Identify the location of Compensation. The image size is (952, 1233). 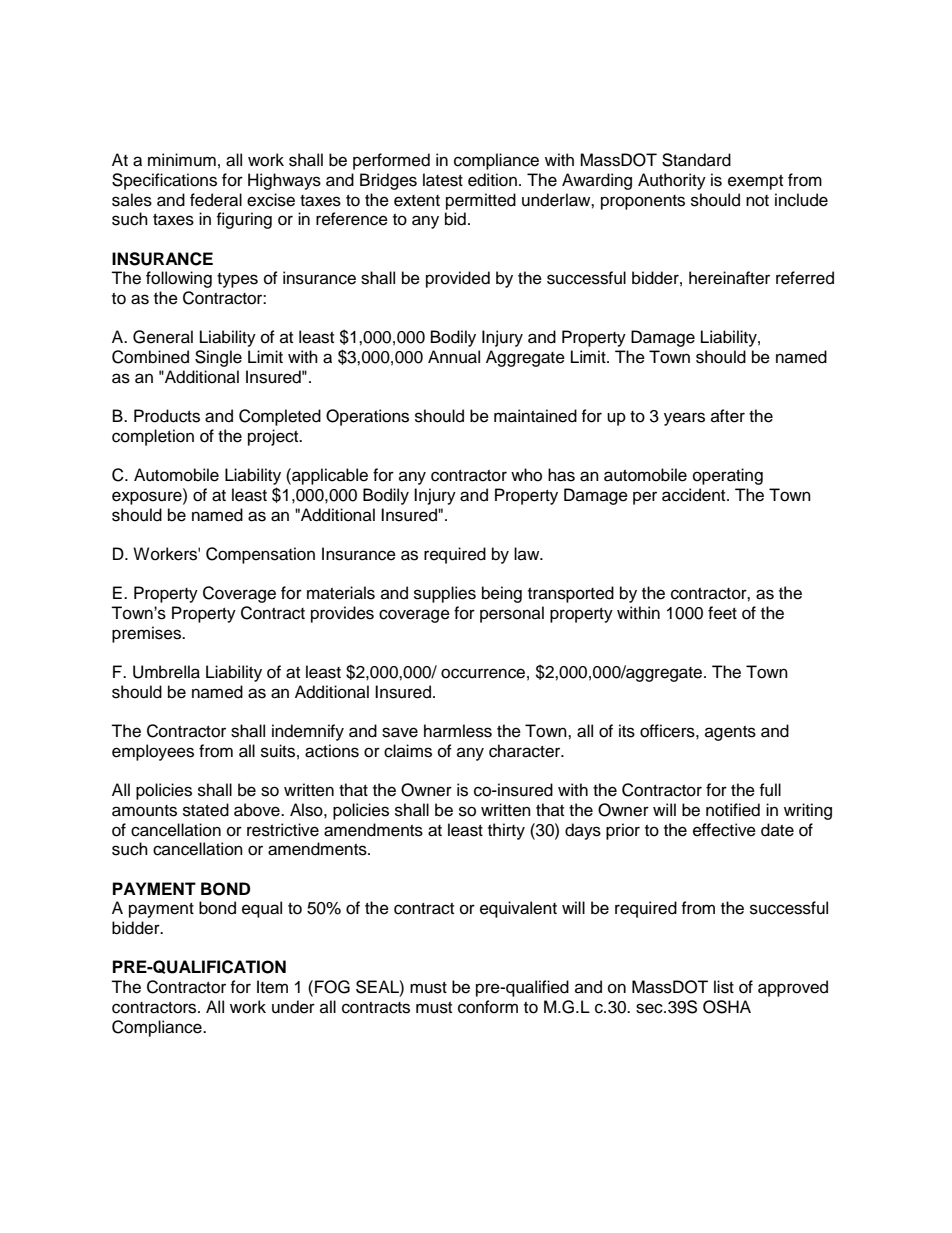
(260, 555).
